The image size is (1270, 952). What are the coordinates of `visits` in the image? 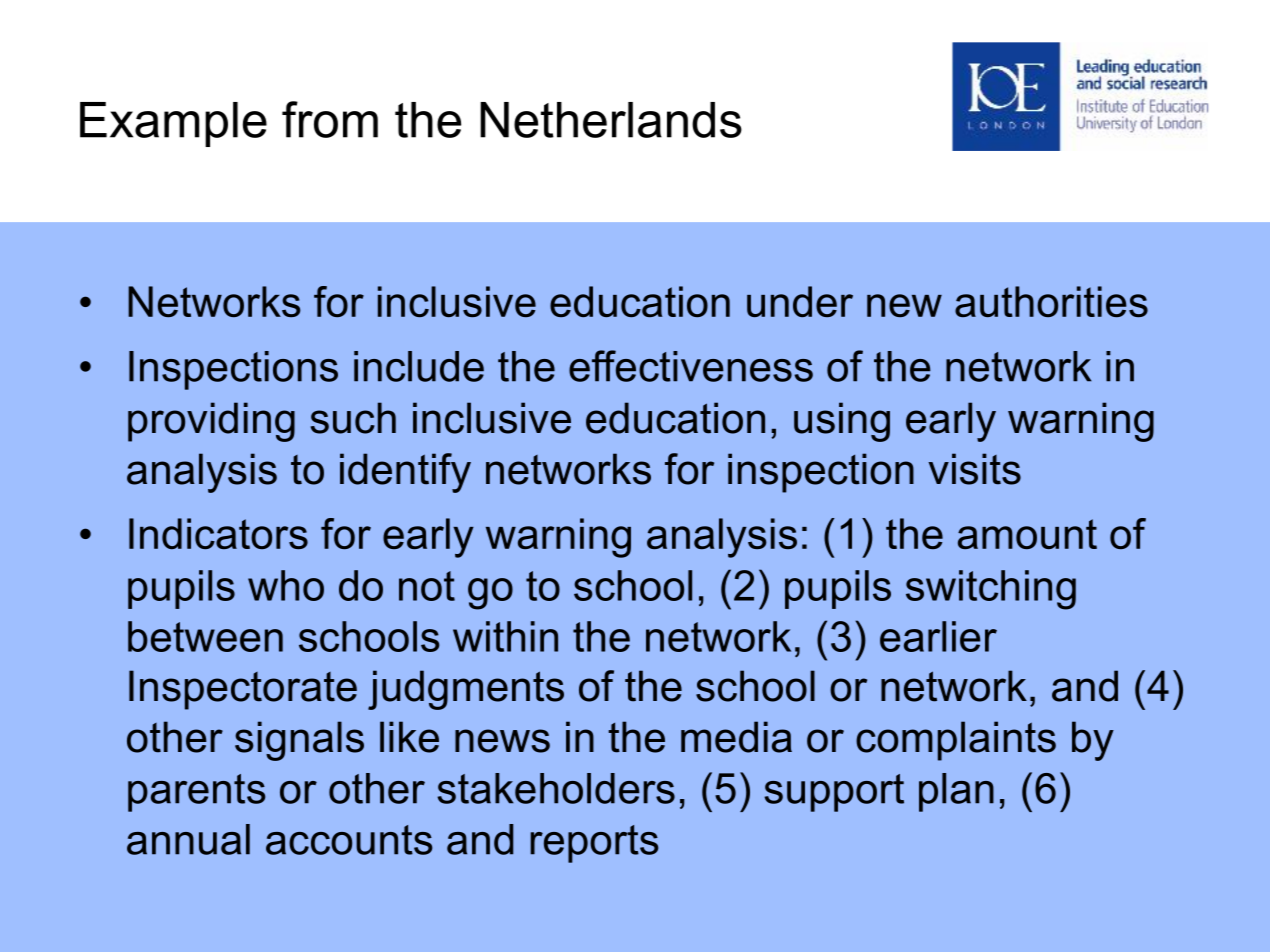 It's located at (974, 469).
